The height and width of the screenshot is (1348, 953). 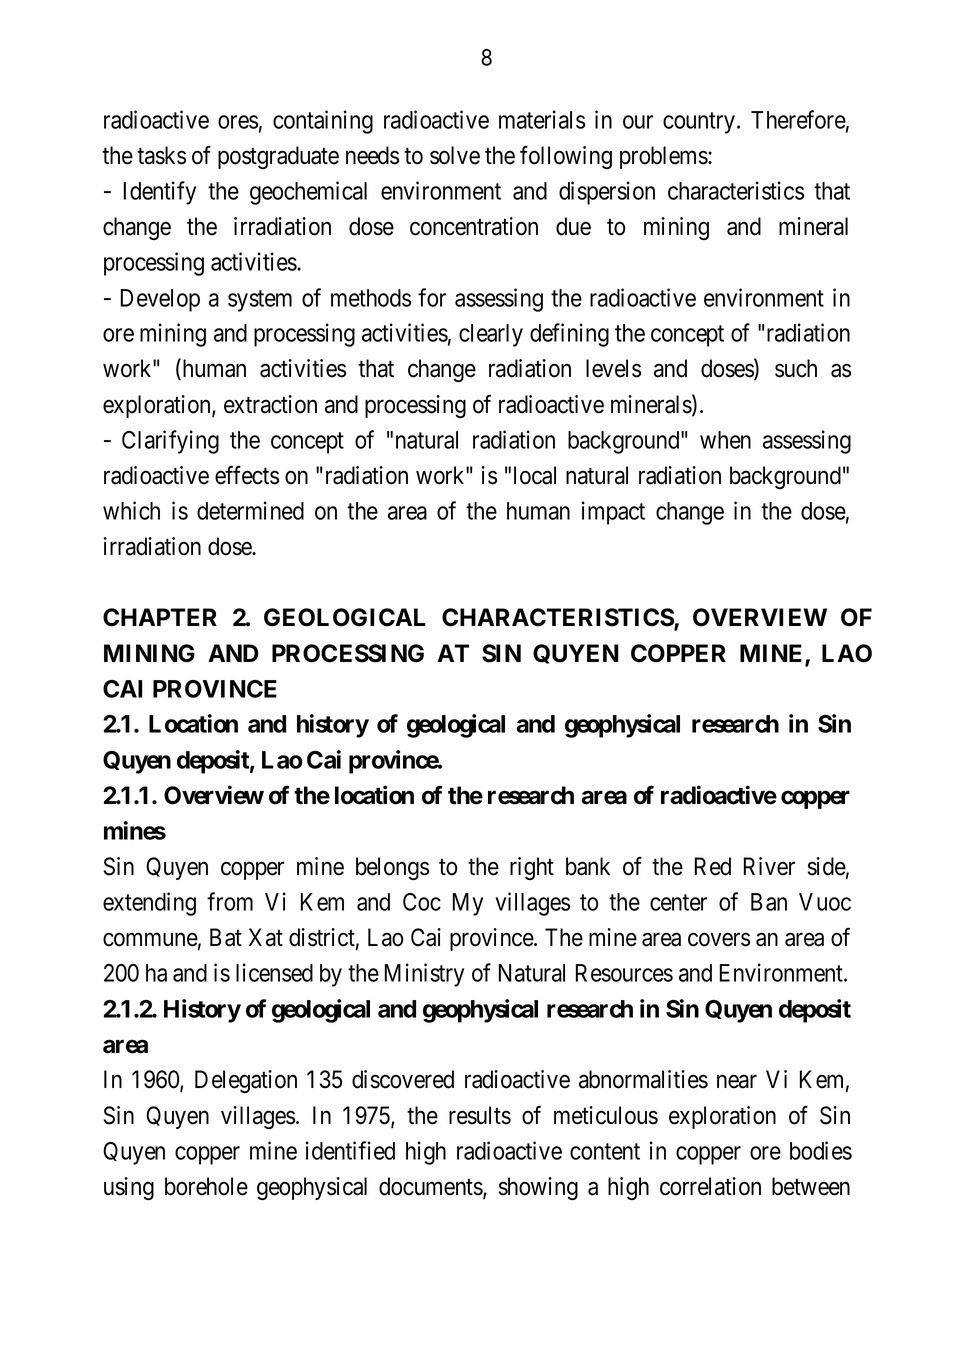 I want to click on when, so click(x=725, y=440).
